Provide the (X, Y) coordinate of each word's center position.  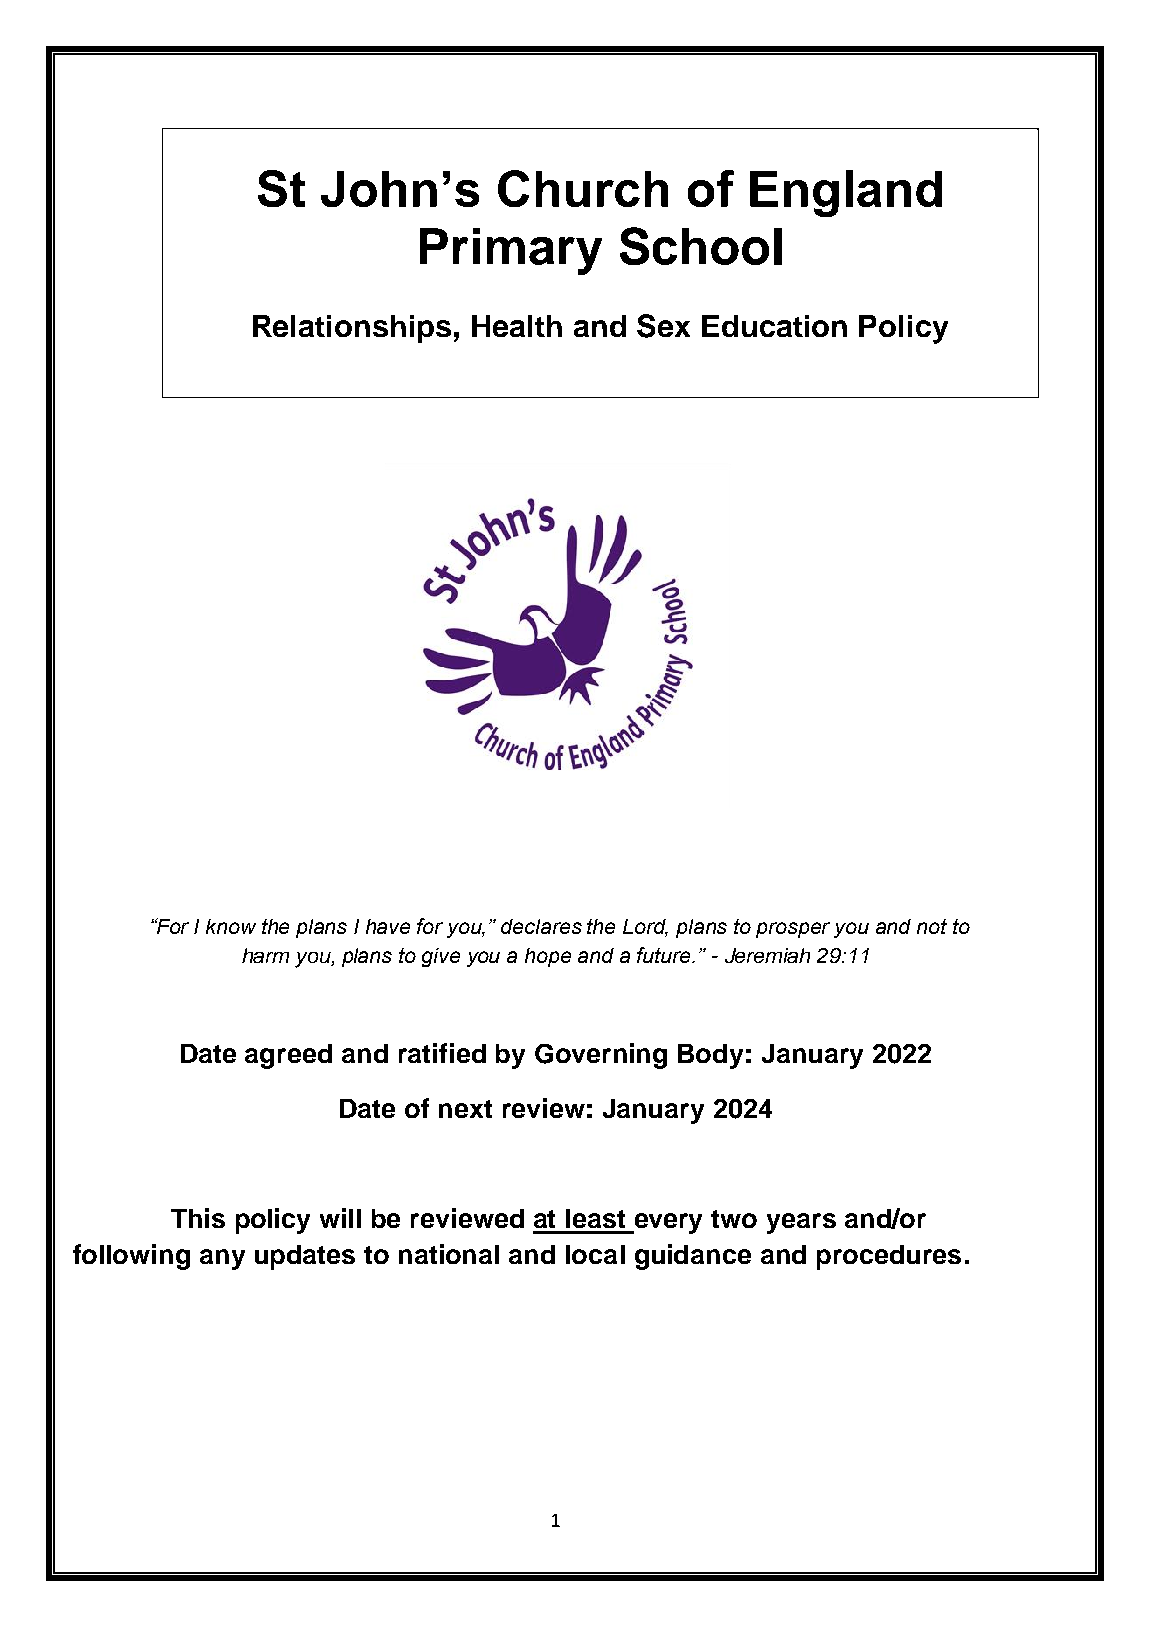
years (801, 1223)
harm (265, 955)
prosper (793, 930)
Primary (511, 251)
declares (541, 926)
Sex (663, 326)
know (231, 926)
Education (774, 326)
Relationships (352, 329)
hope (548, 957)
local (595, 1254)
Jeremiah (767, 955)
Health (517, 326)
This (198, 1218)
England (846, 193)
